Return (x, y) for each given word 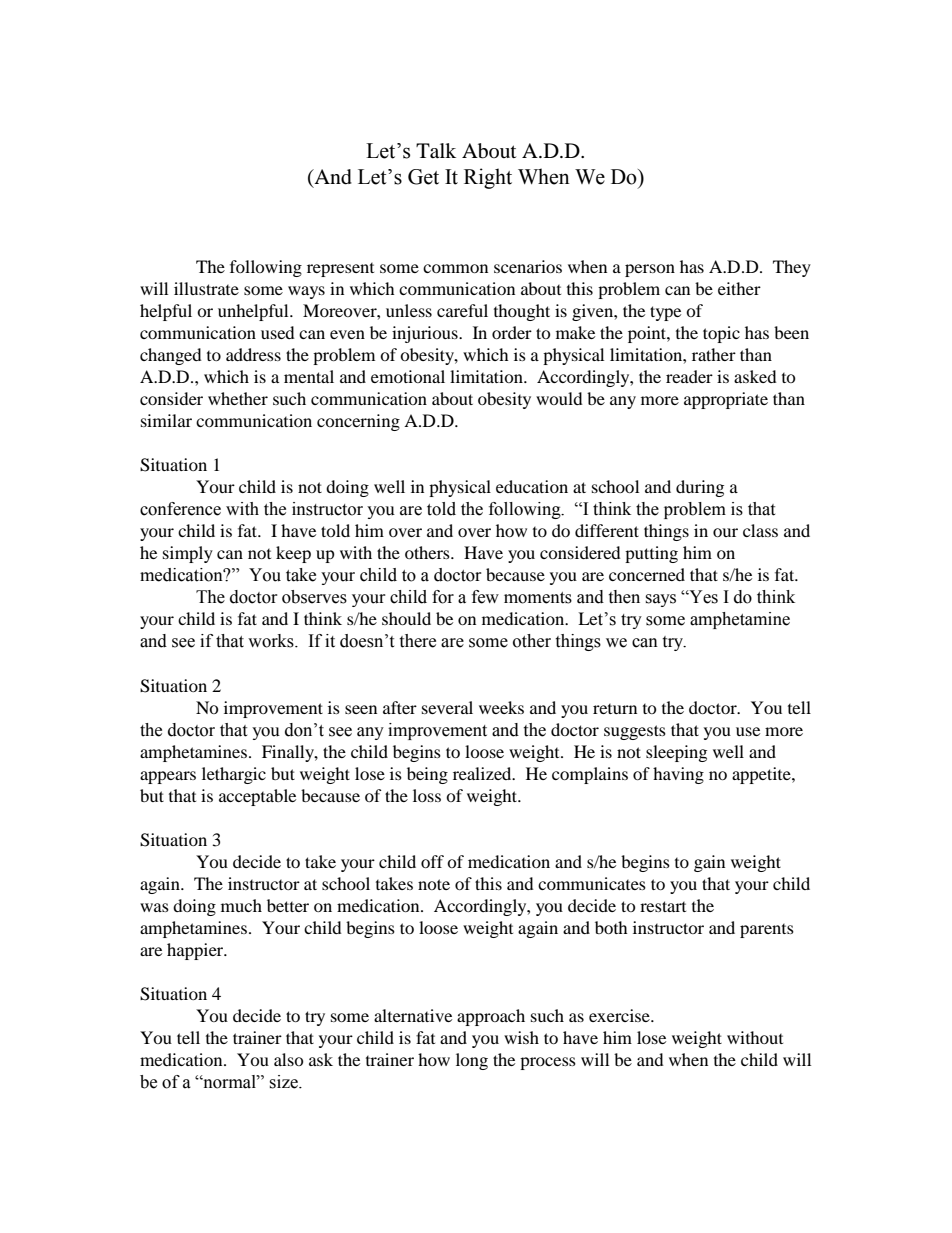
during (700, 488)
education (532, 486)
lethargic (234, 775)
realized (483, 773)
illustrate (206, 288)
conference (180, 509)
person (650, 270)
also (289, 1059)
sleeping (676, 753)
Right (488, 178)
